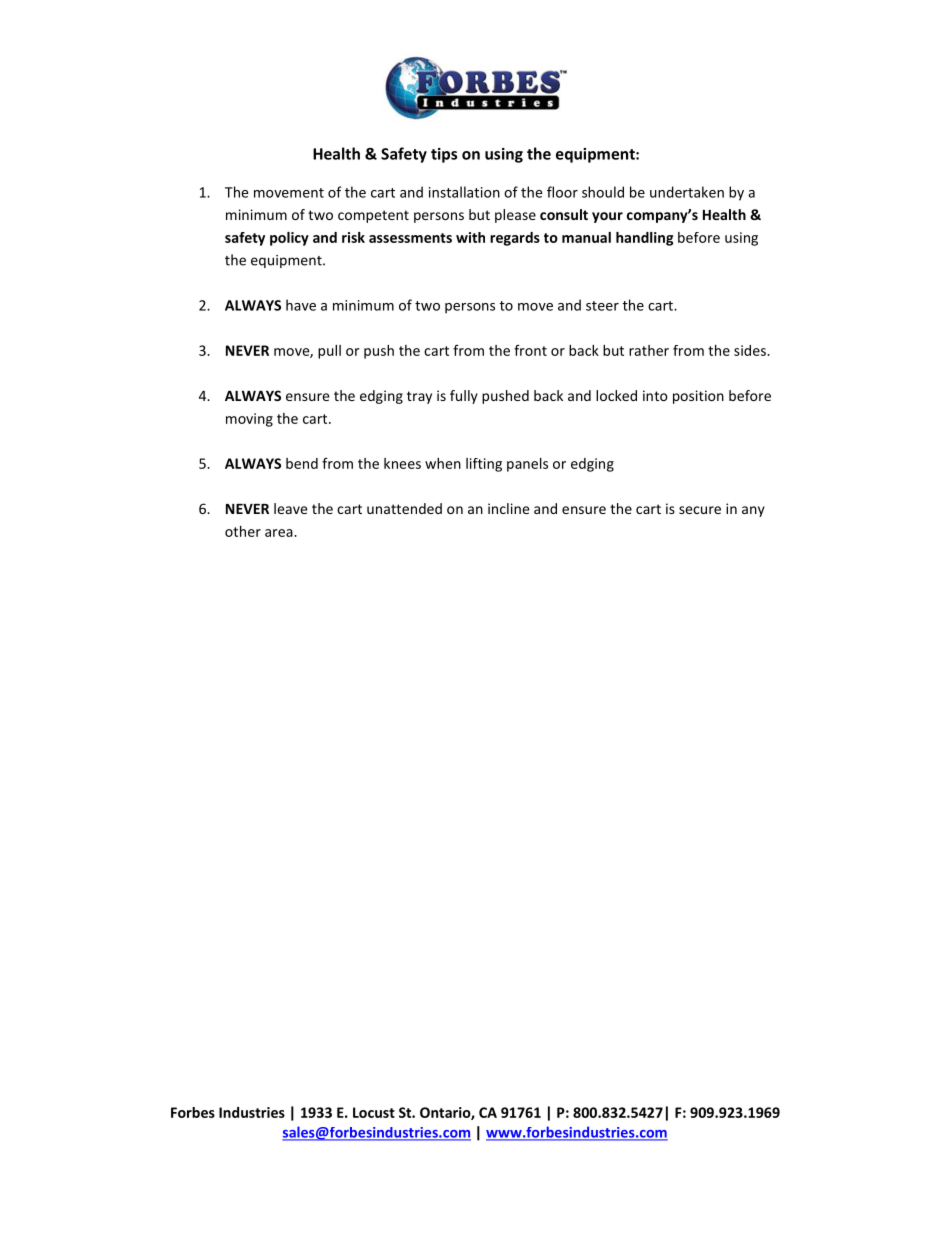 The image size is (952, 1233). I want to click on unattended, so click(404, 508).
